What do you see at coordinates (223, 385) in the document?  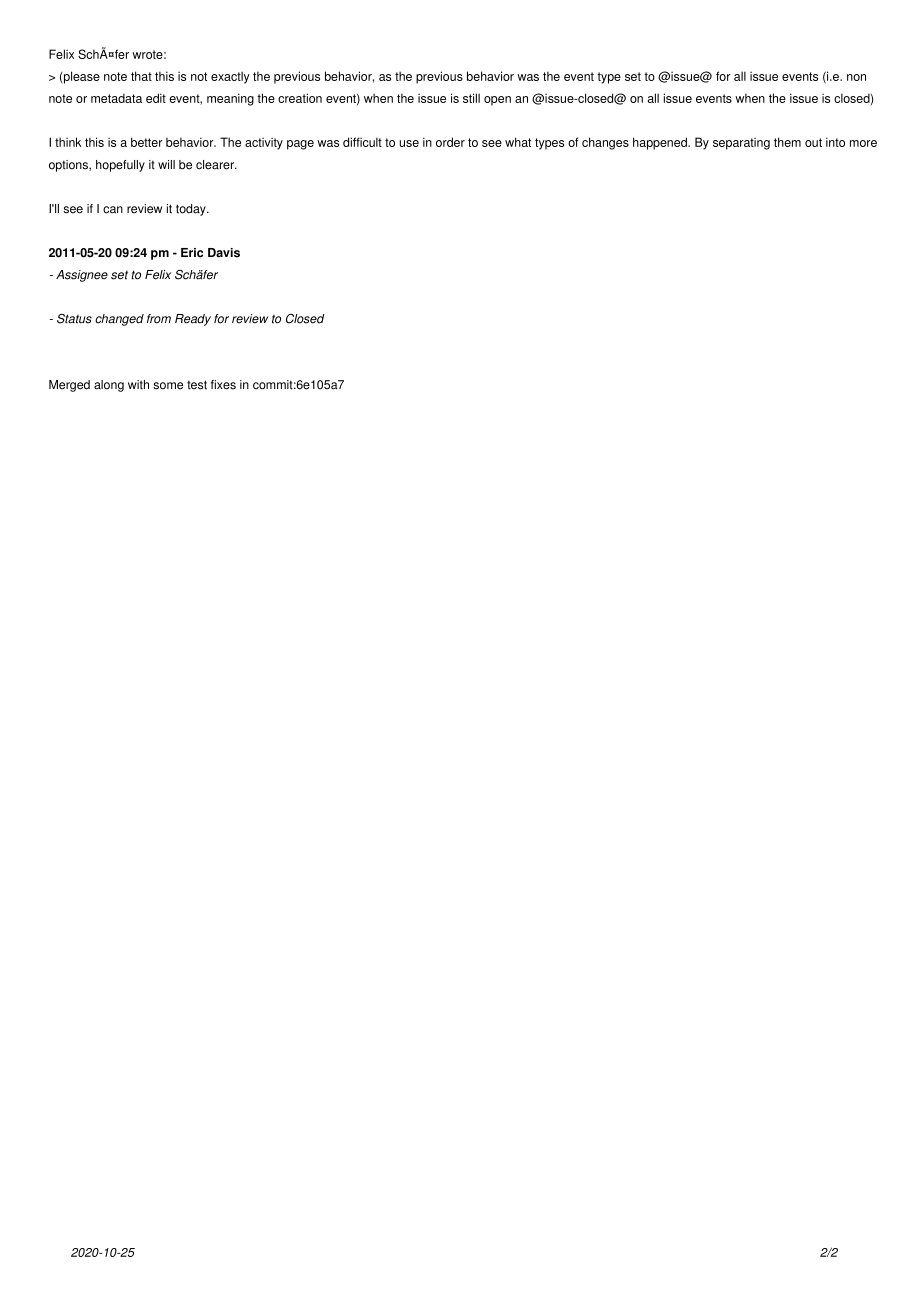 I see `fixes` at bounding box center [223, 385].
